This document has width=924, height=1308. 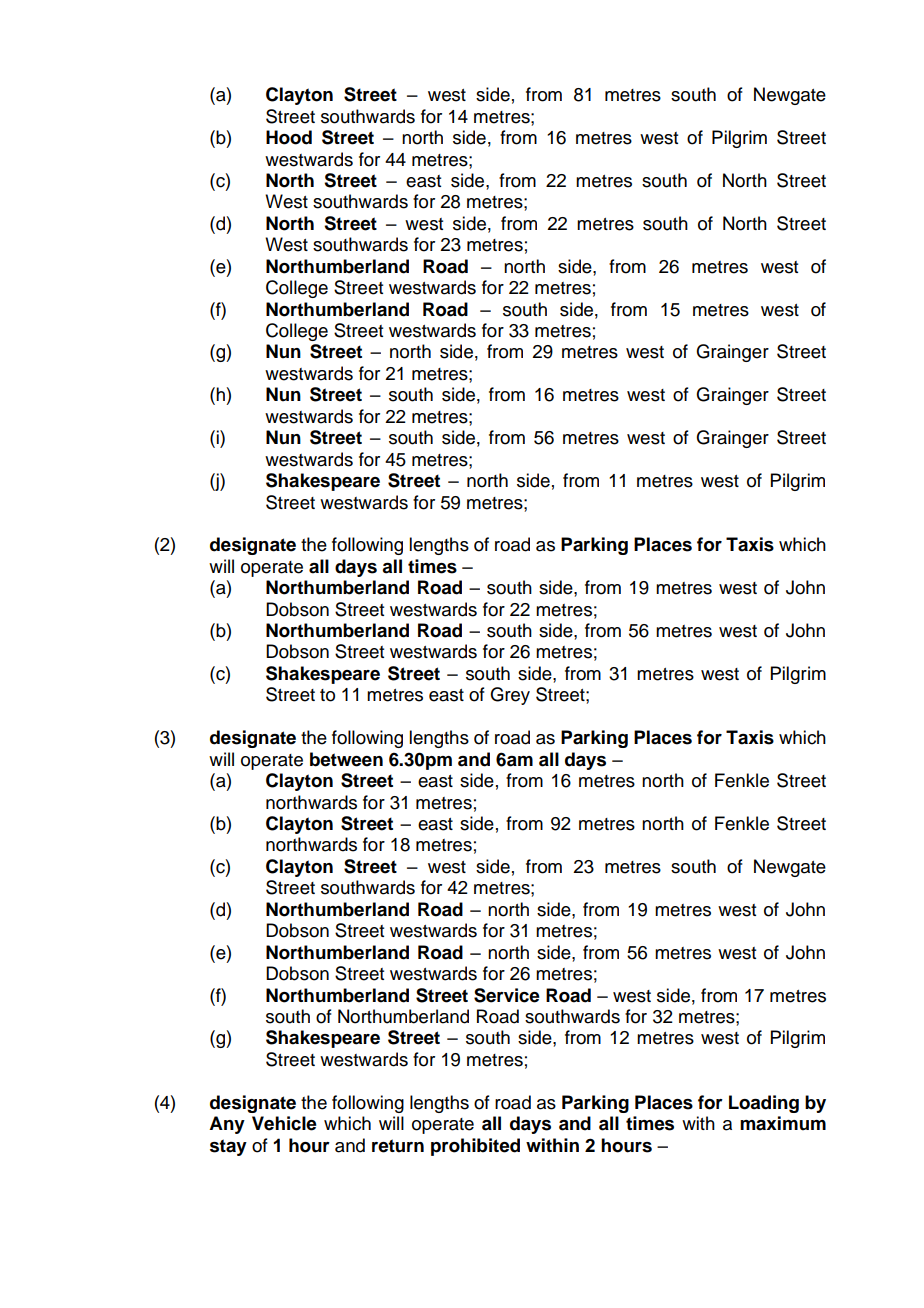 What do you see at coordinates (289, 137) in the document?
I see `Hood` at bounding box center [289, 137].
